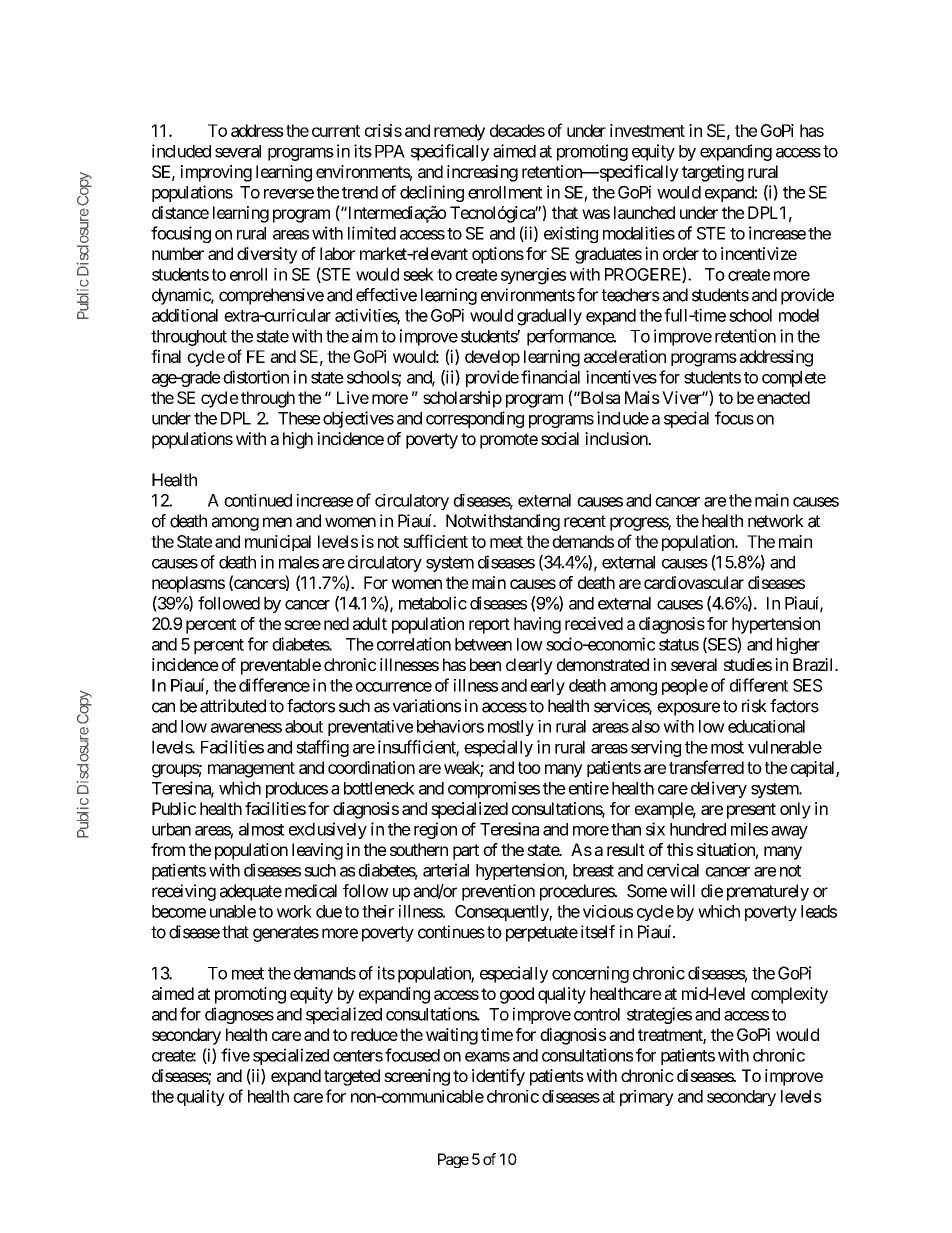 This screenshot has height=1233, width=952. Describe the element at coordinates (647, 1098) in the screenshot. I see `primary` at that location.
